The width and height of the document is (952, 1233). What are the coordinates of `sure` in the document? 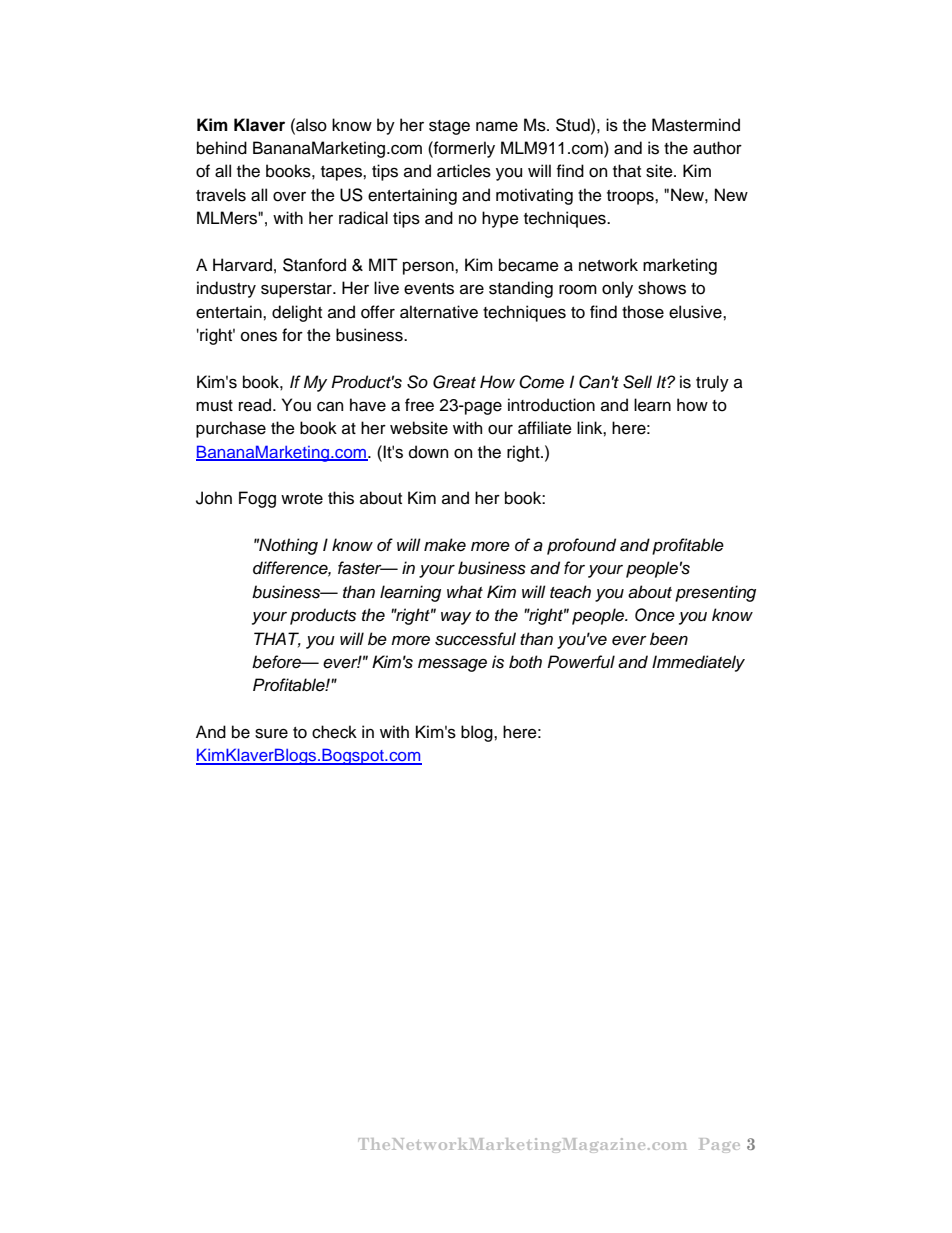 It's located at (271, 734).
